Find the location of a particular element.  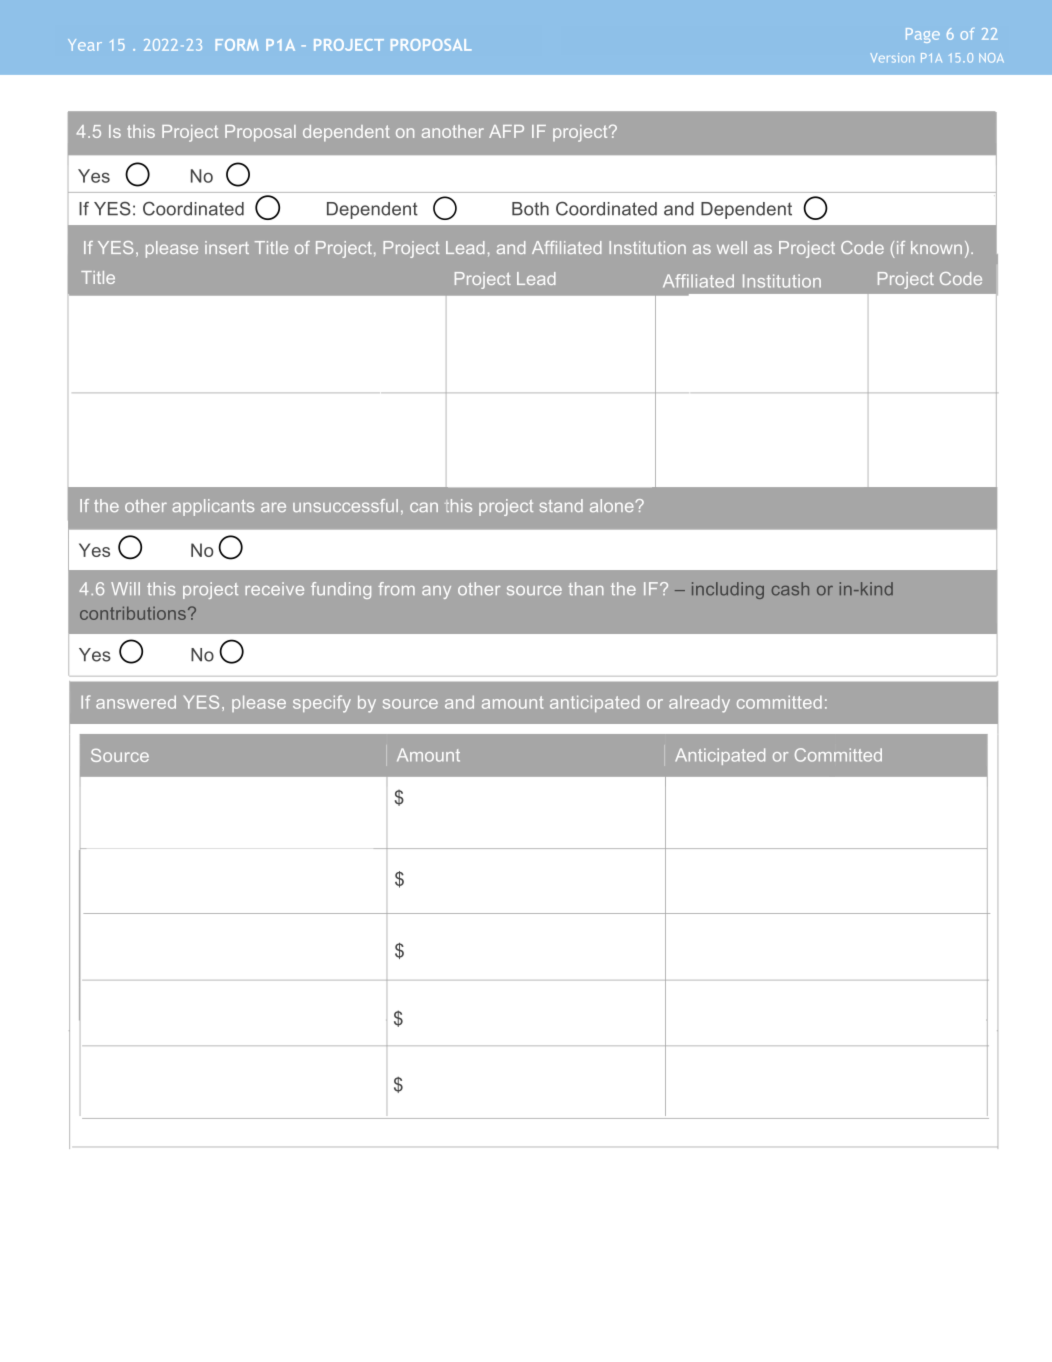

Version is located at coordinates (892, 58).
